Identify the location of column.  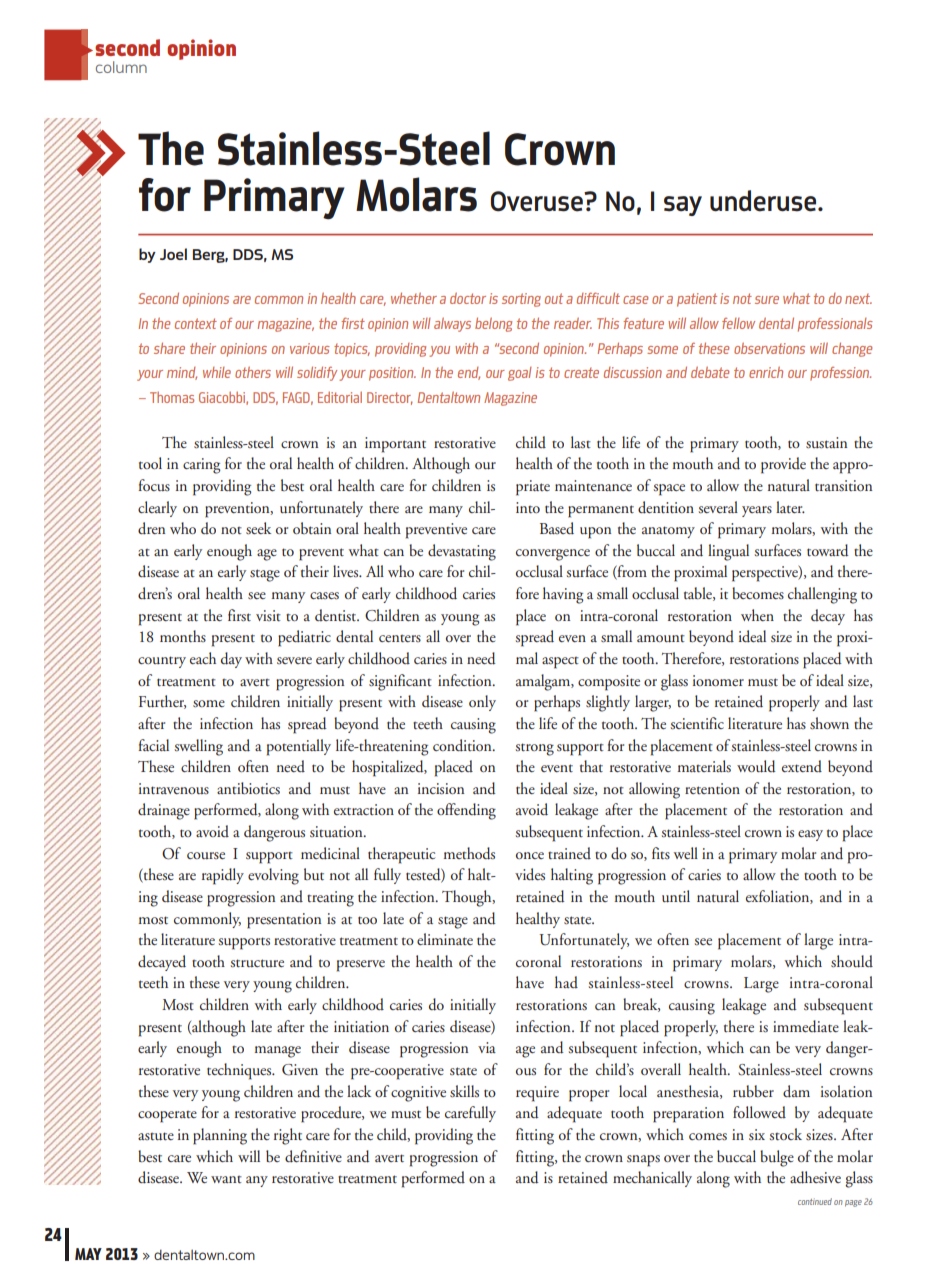
(121, 67).
